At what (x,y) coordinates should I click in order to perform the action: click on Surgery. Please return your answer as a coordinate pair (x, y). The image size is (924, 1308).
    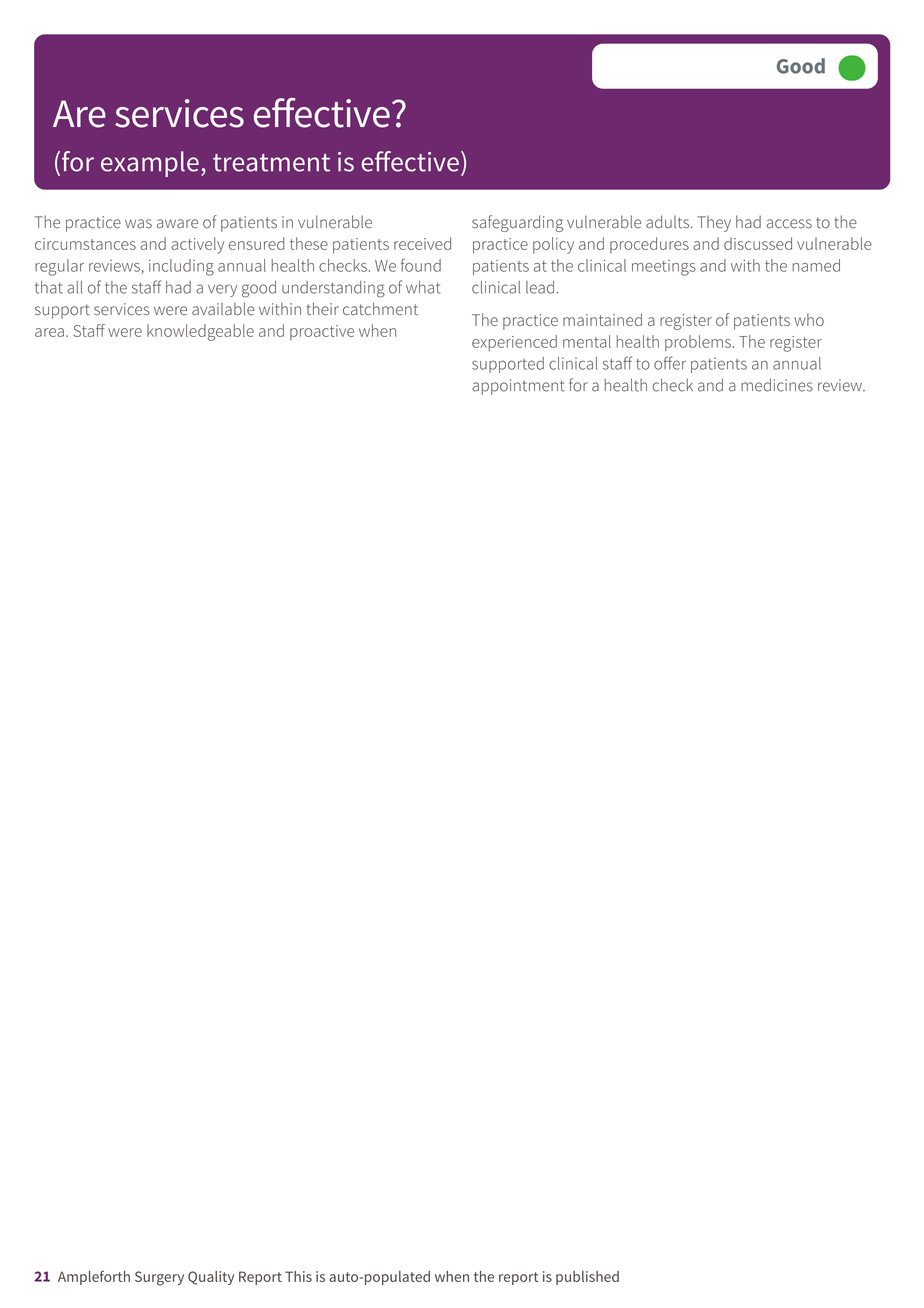
    Looking at the image, I should click on (159, 1278).
